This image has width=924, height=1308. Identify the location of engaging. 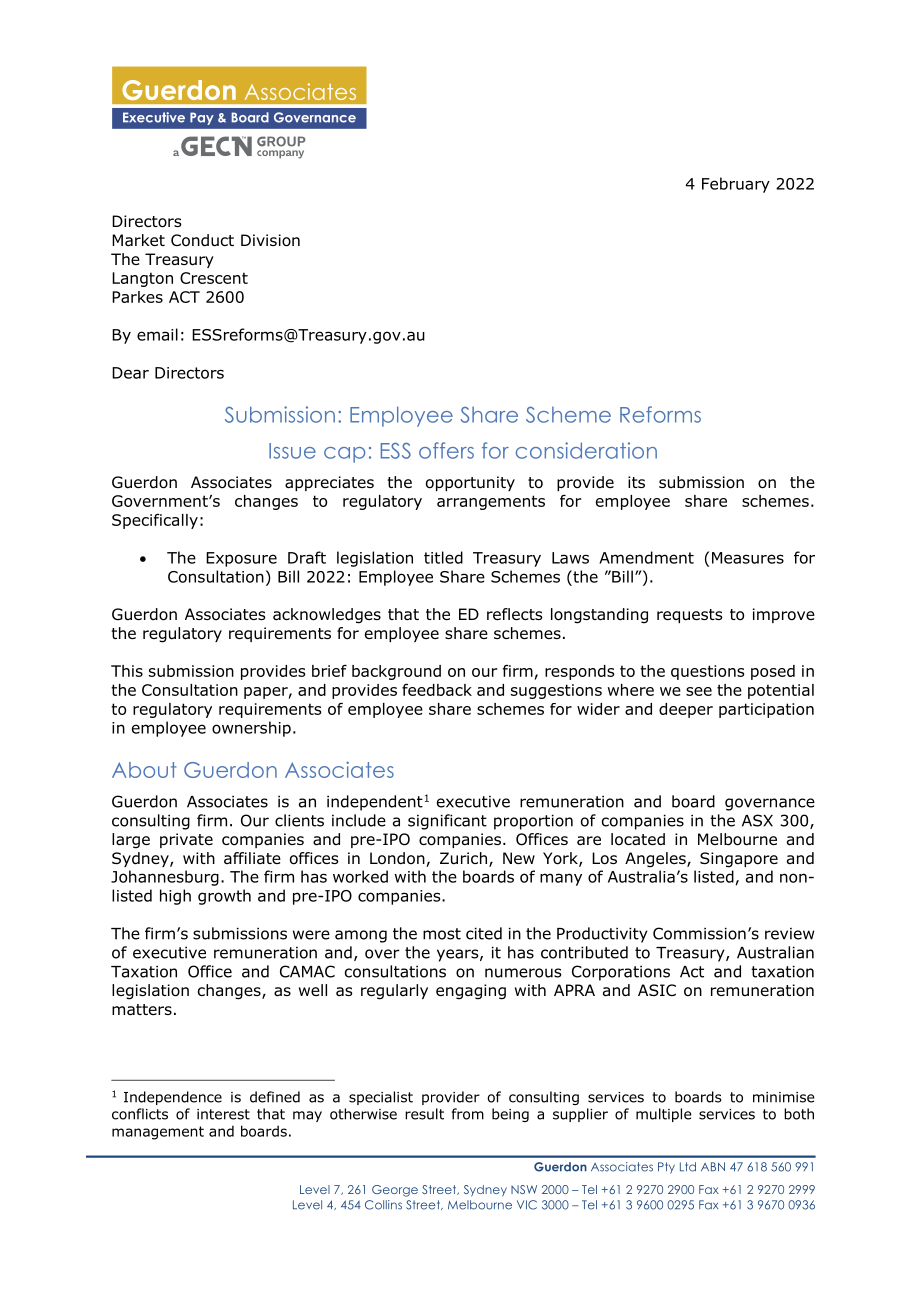
(471, 992).
